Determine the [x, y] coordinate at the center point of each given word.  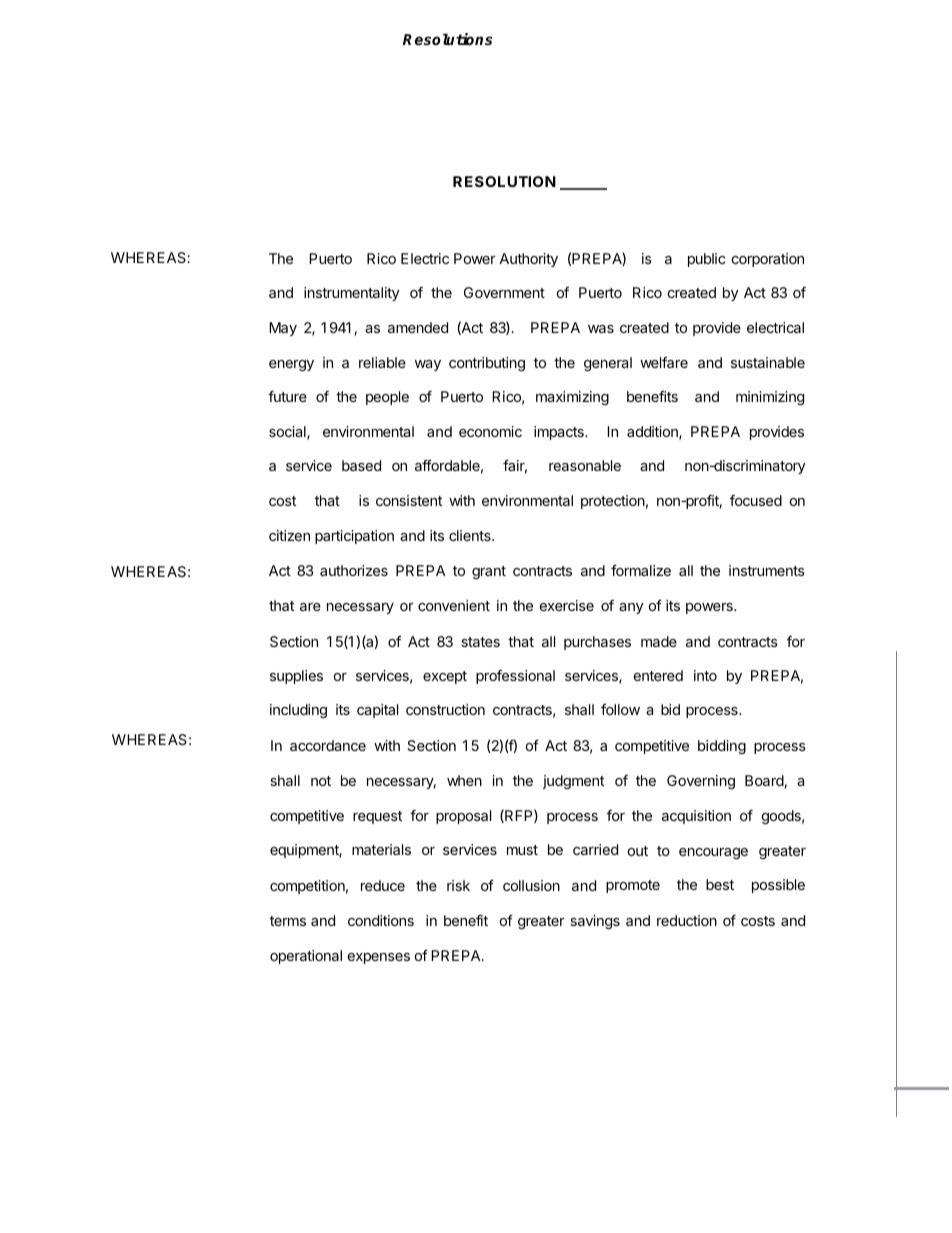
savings [595, 922]
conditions [381, 920]
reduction [687, 920]
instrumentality [351, 294]
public [706, 260]
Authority [528, 260]
